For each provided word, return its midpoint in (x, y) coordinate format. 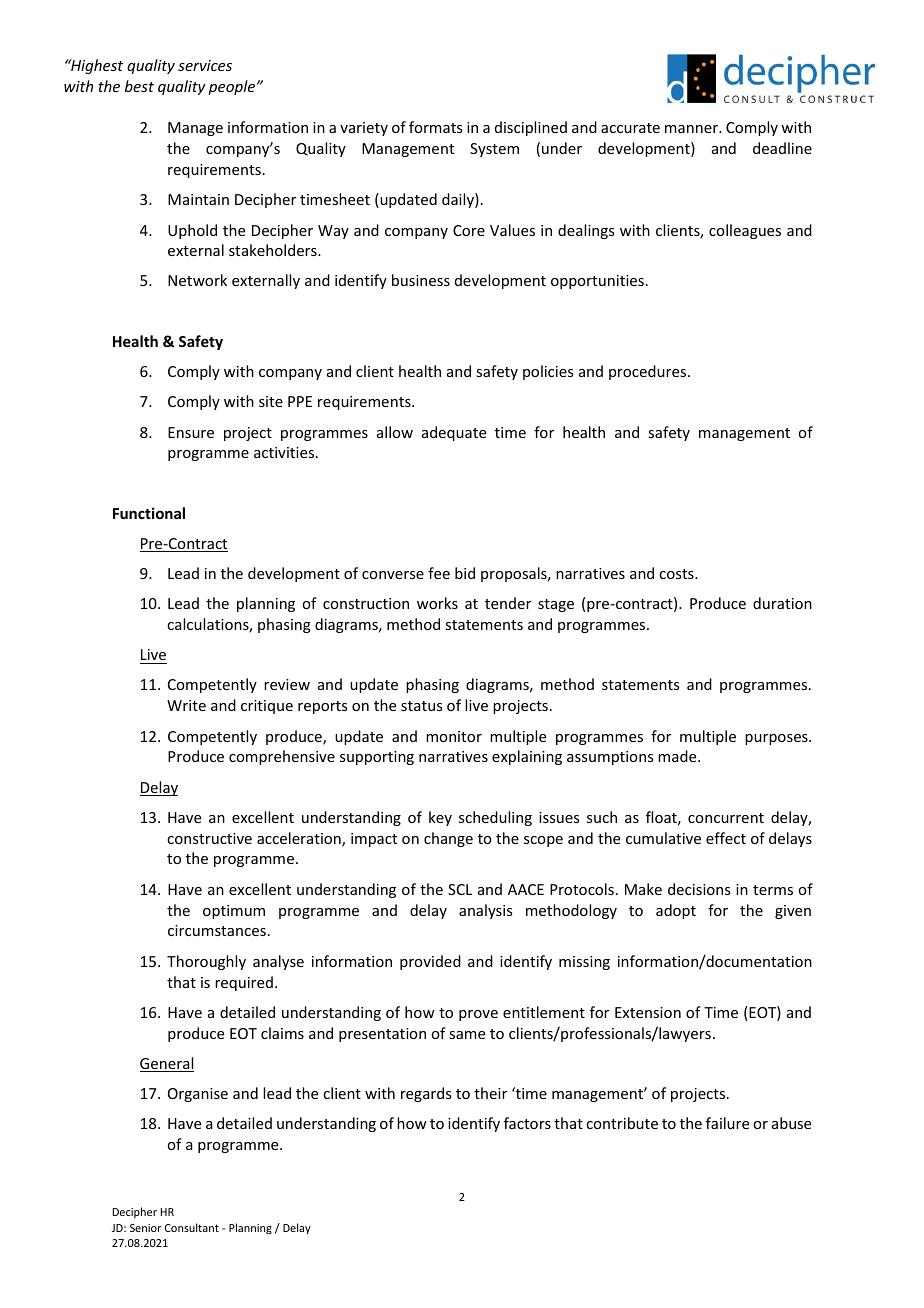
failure (727, 1123)
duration (782, 603)
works (437, 603)
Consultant (192, 1227)
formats (435, 127)
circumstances (217, 930)
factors (527, 1123)
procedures (649, 372)
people (233, 87)
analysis (485, 911)
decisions (699, 889)
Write (186, 705)
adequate (454, 433)
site (271, 401)
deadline (782, 148)
